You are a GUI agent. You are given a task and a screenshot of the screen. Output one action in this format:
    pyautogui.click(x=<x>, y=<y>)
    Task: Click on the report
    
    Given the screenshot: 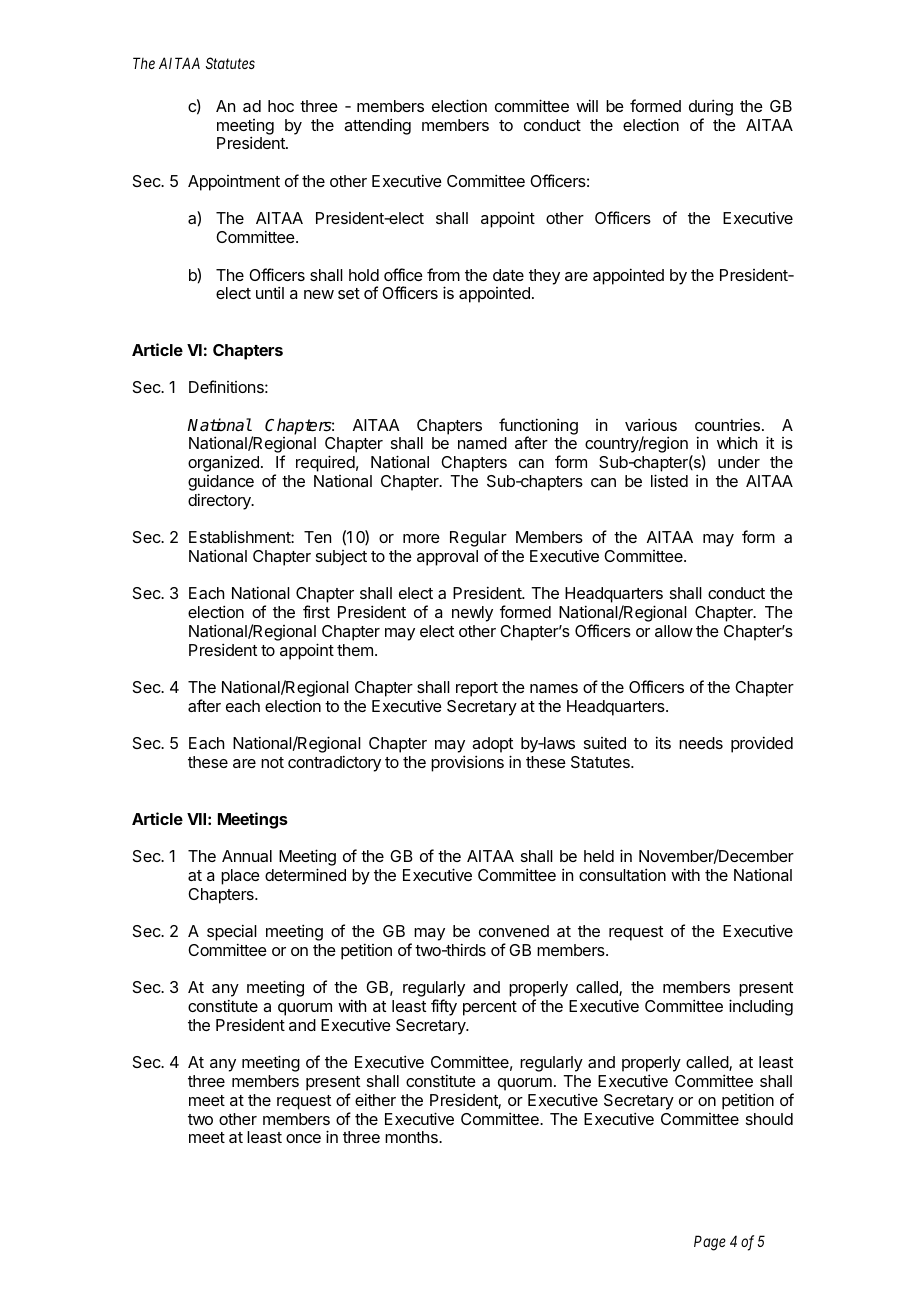 What is the action you would take?
    pyautogui.click(x=477, y=689)
